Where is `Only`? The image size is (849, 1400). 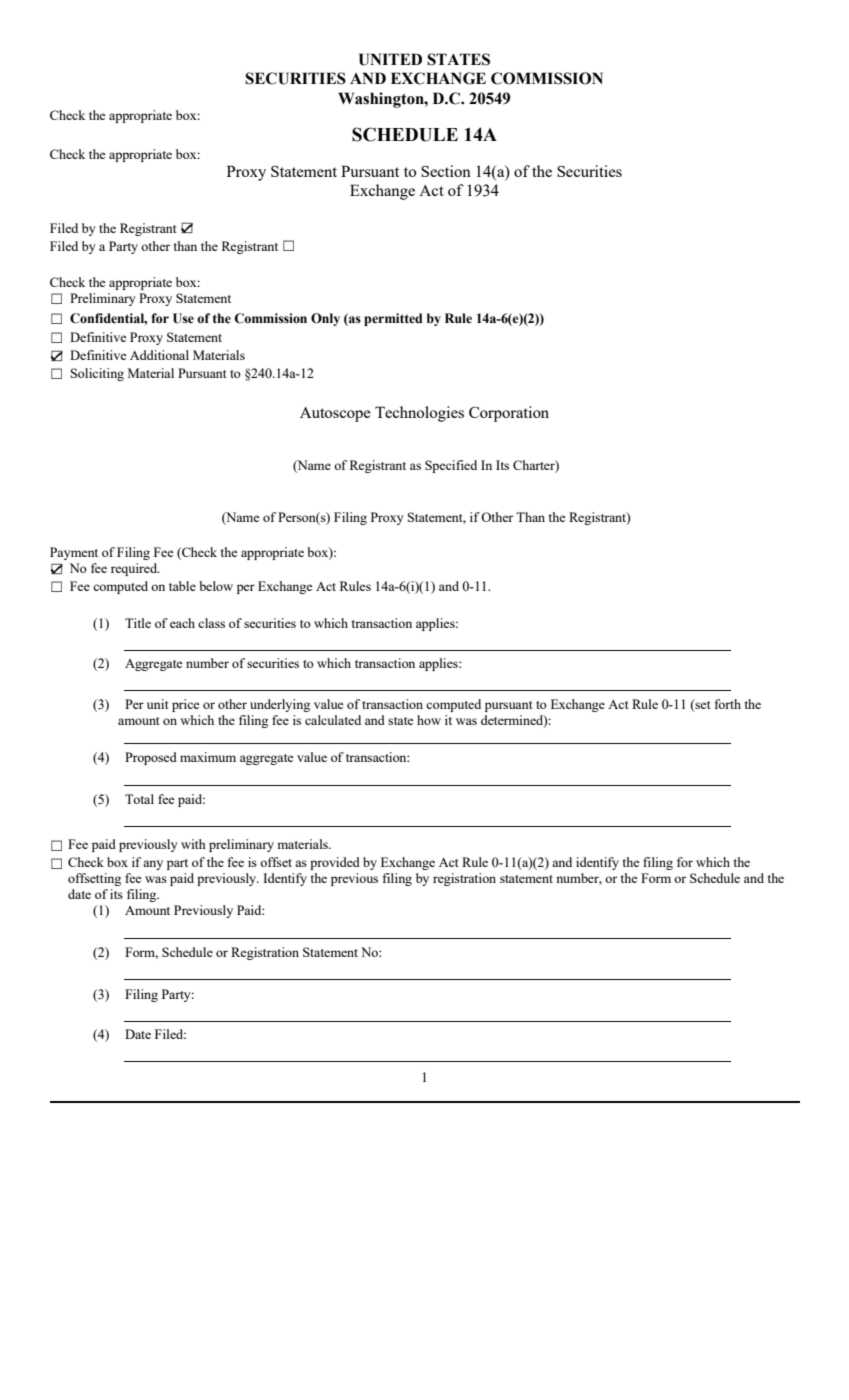 Only is located at coordinates (325, 319).
